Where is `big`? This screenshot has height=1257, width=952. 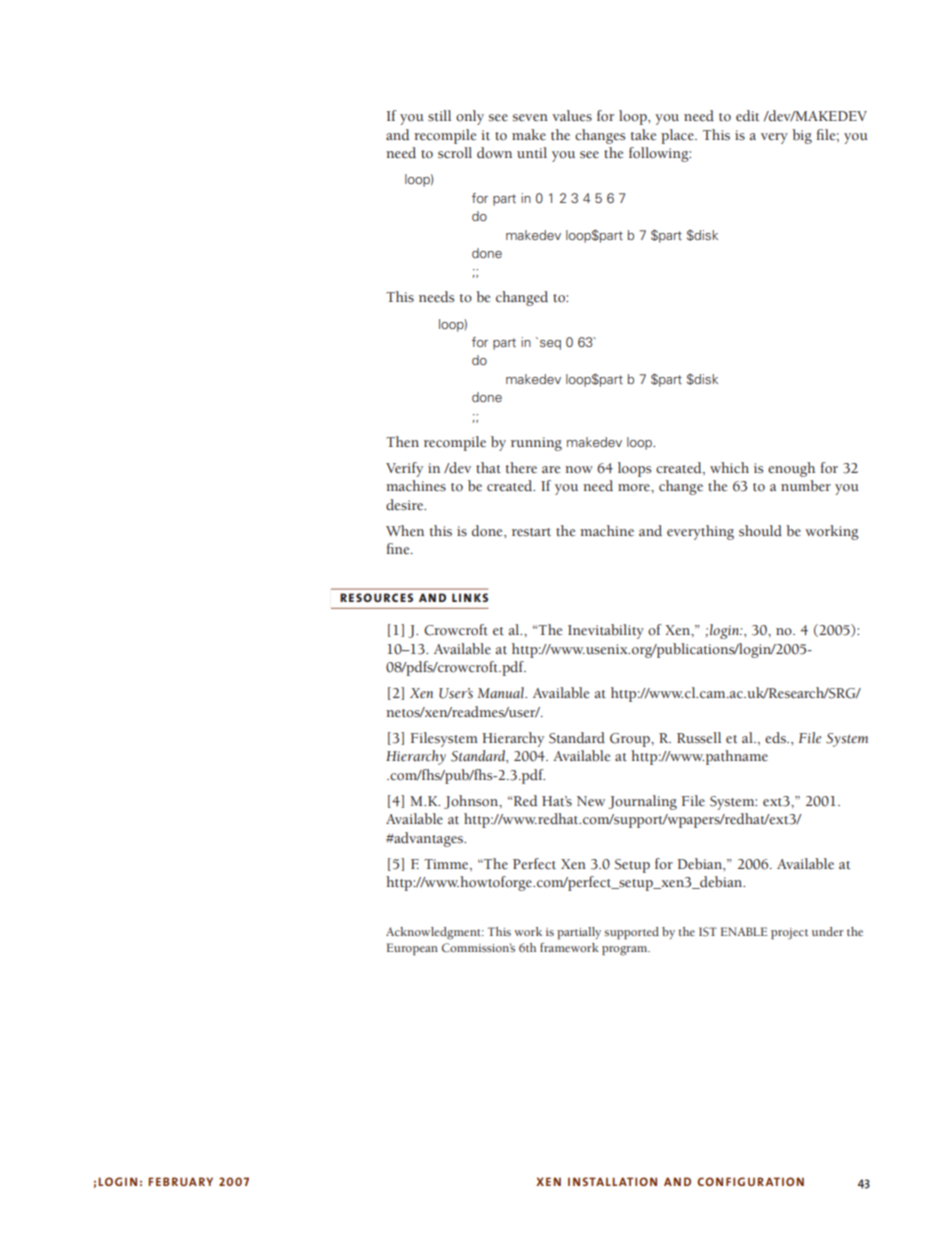 big is located at coordinates (802, 136).
